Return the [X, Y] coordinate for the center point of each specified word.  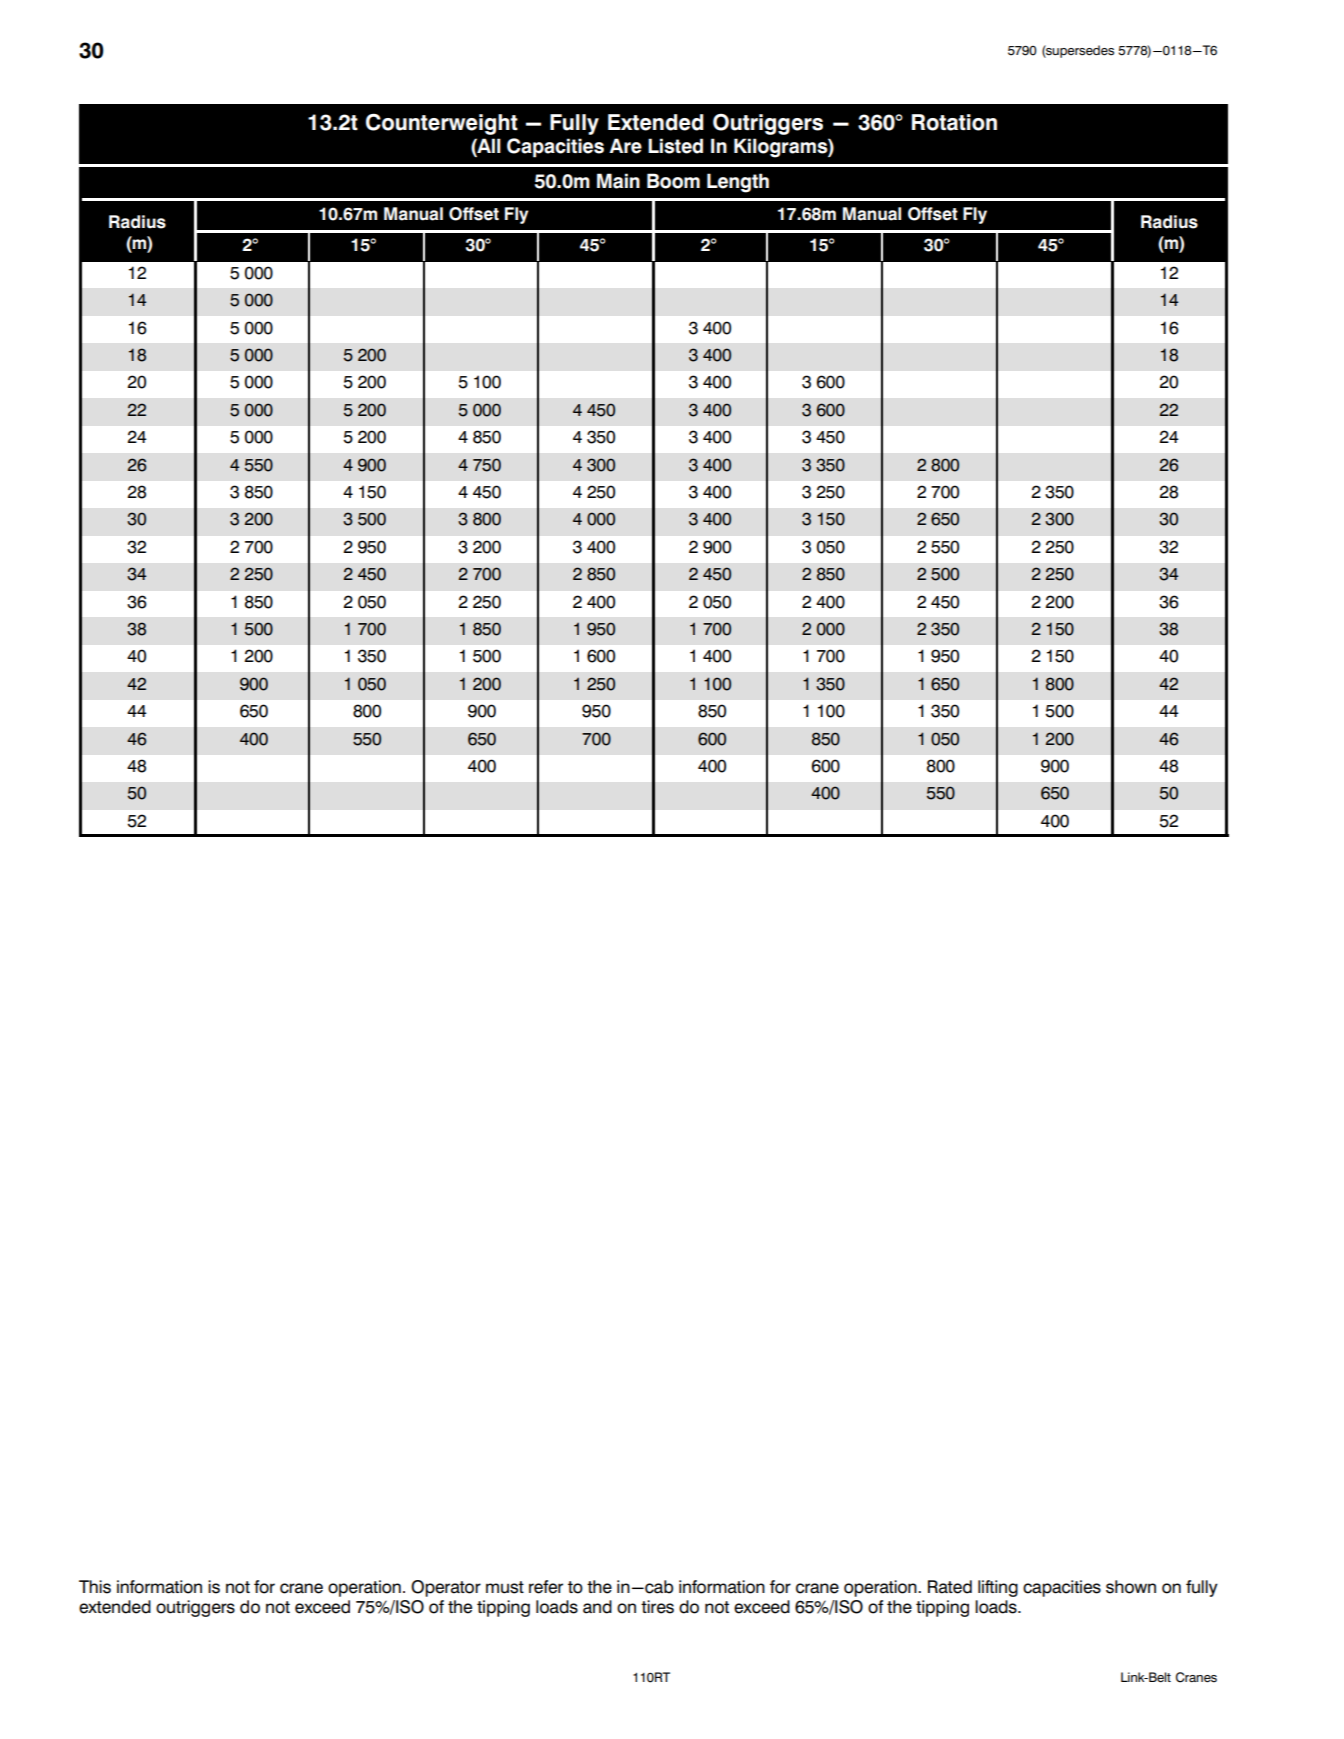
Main [618, 181]
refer [546, 1587]
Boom [673, 181]
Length [738, 183]
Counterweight [442, 124]
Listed [675, 146]
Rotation [954, 122]
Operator [446, 1588]
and [597, 1607]
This [95, 1587]
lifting [998, 1588]
